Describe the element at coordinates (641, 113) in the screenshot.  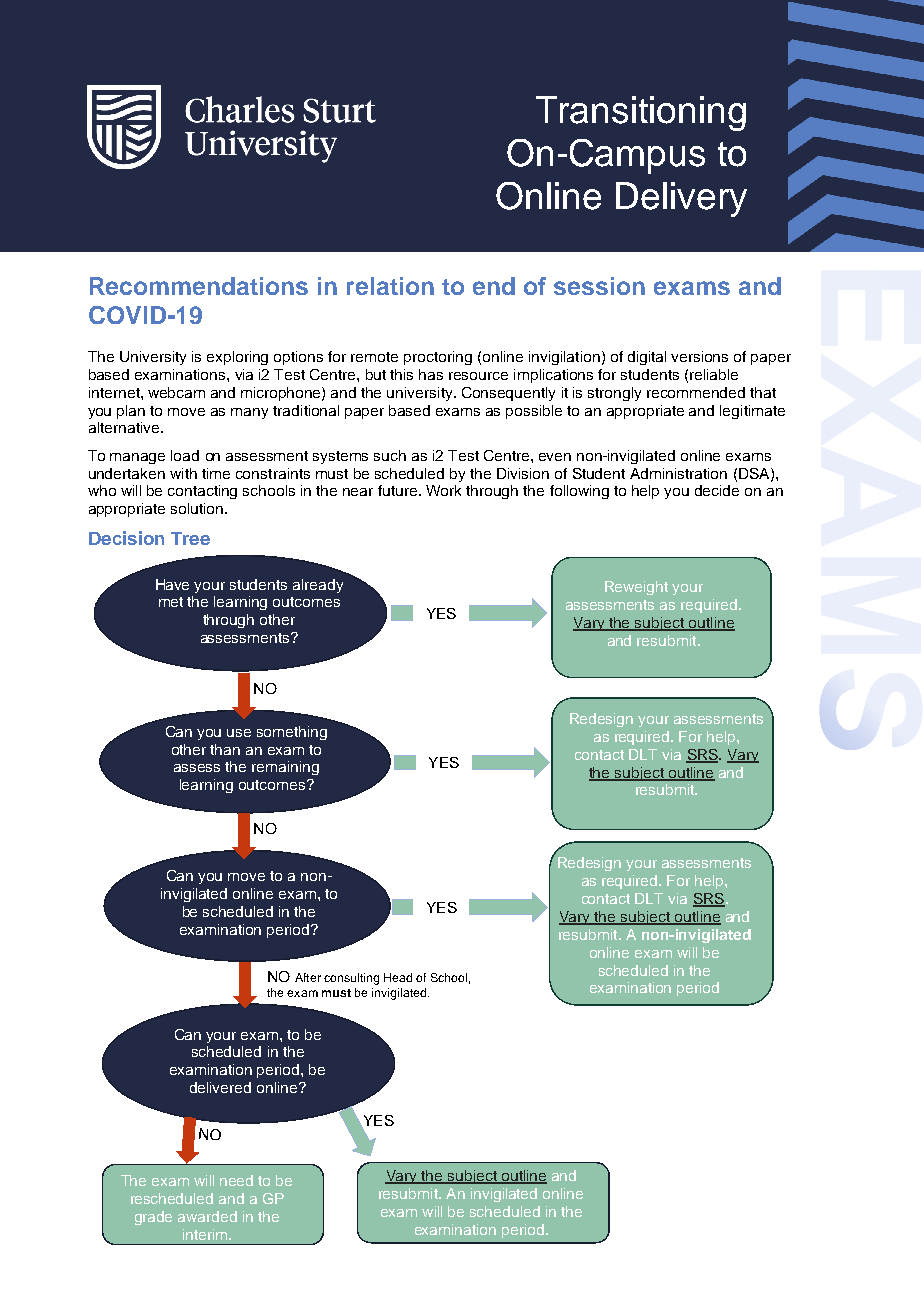
I see `Transitioning` at that location.
